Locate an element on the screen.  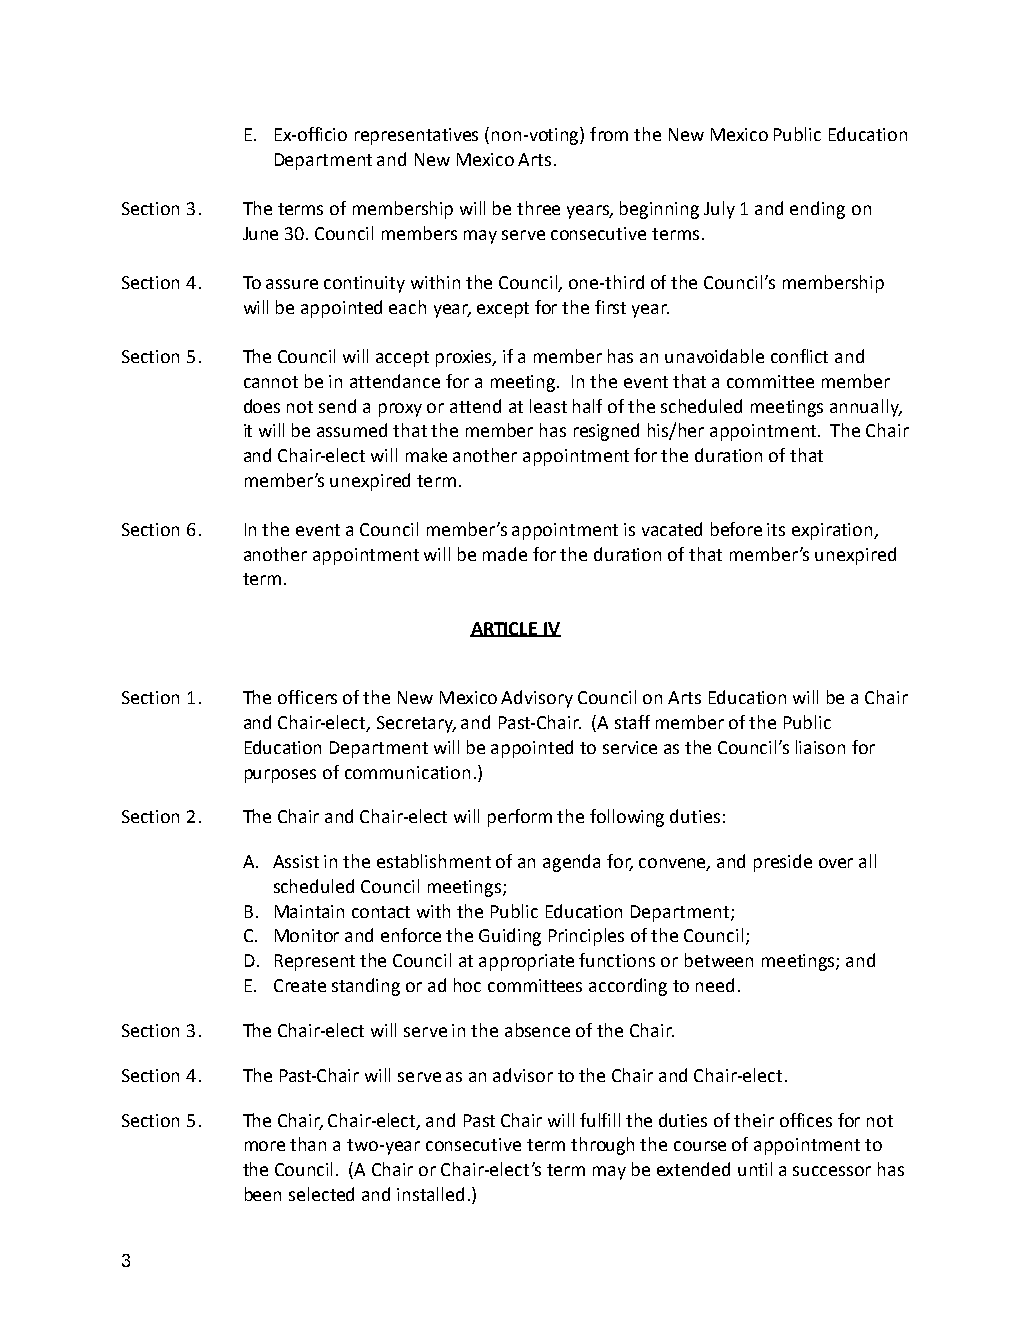
three is located at coordinates (538, 208).
